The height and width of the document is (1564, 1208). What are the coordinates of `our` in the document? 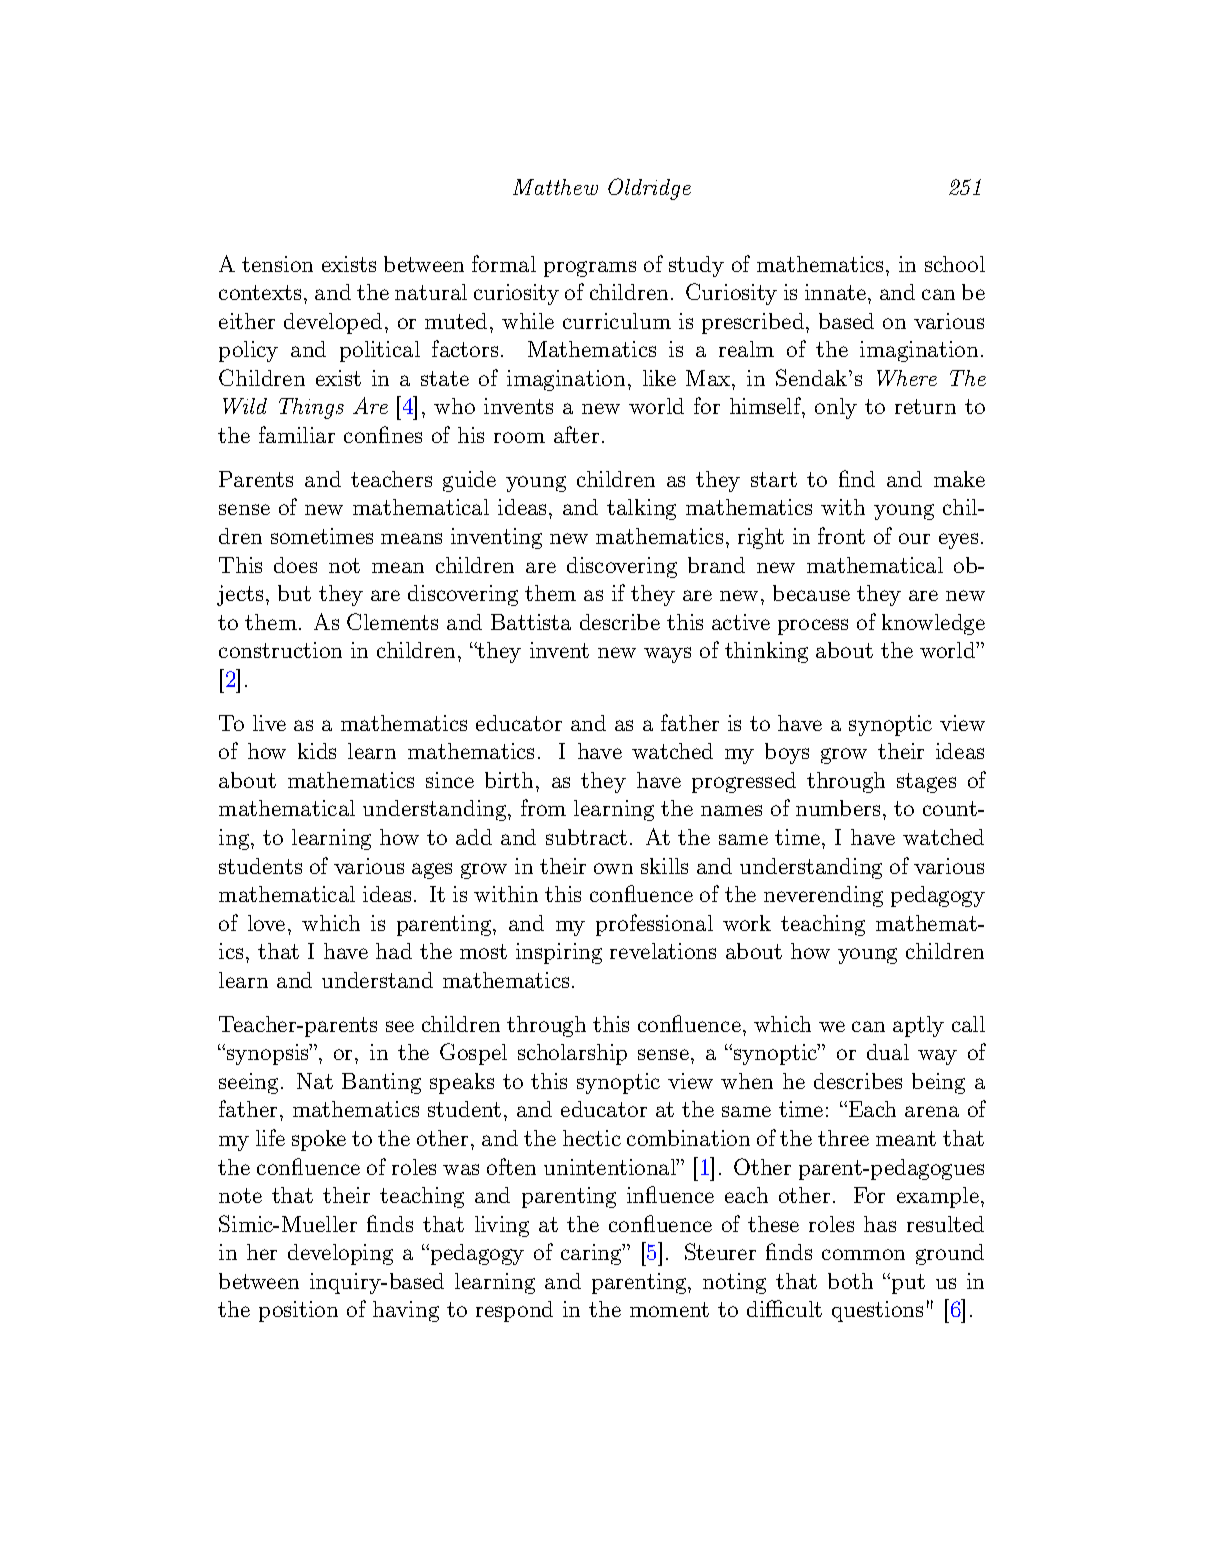 It's located at (914, 538).
